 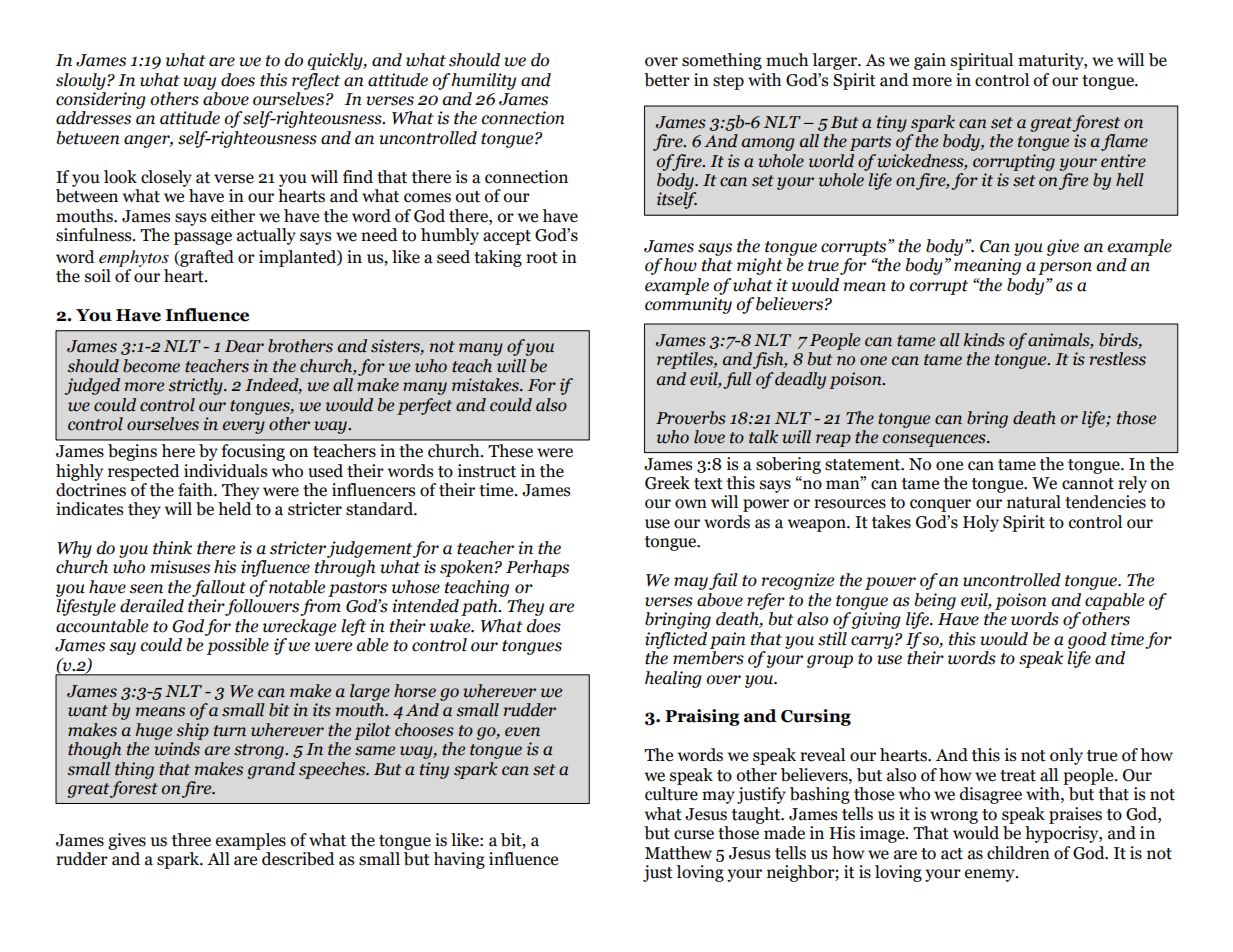 What do you see at coordinates (667, 483) in the image?
I see `Greek` at bounding box center [667, 483].
